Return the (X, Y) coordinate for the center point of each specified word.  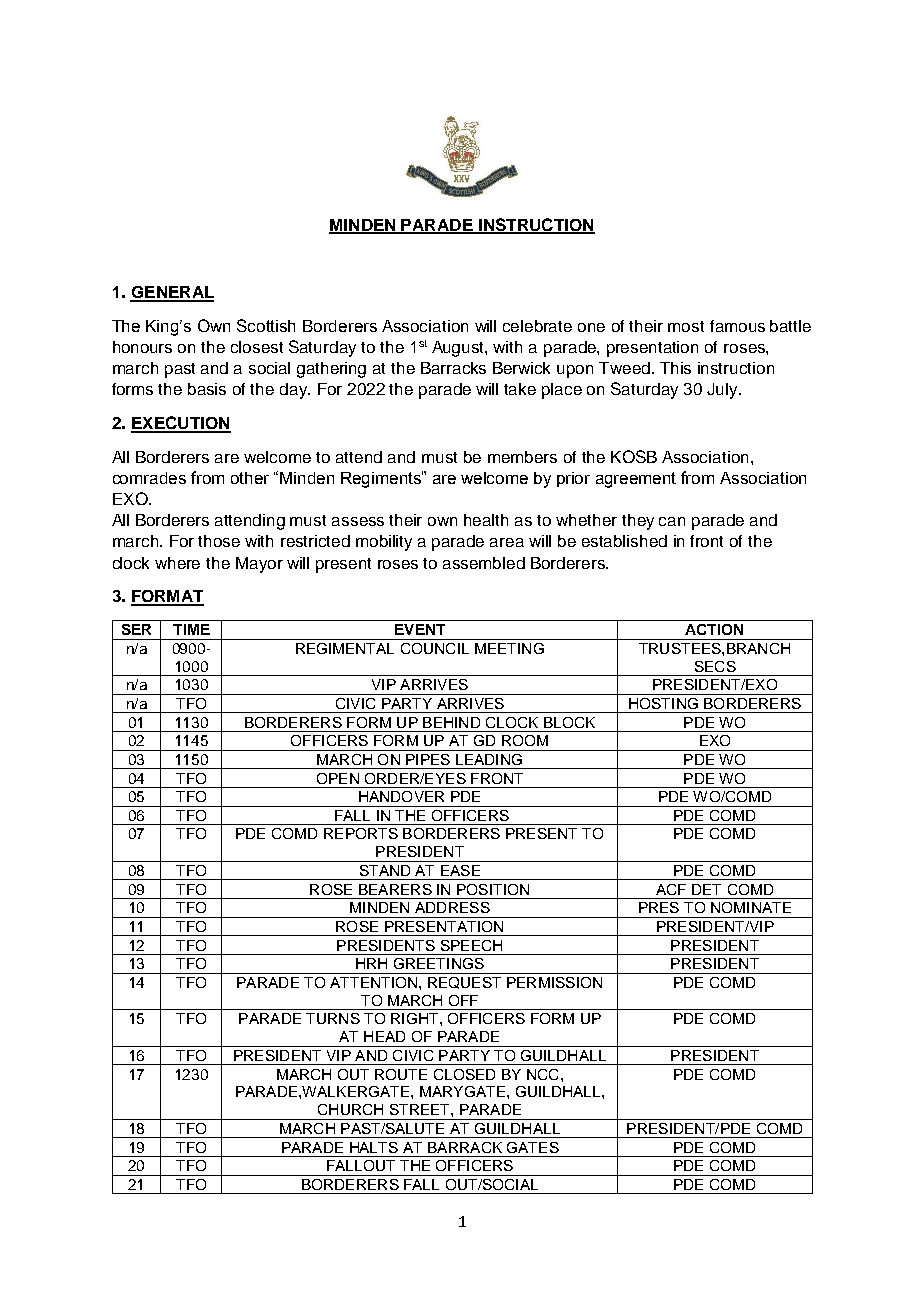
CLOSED (464, 1074)
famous (737, 326)
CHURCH (350, 1109)
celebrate (537, 326)
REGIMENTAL (345, 648)
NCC (542, 1074)
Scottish (266, 325)
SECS (715, 666)
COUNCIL (435, 648)
